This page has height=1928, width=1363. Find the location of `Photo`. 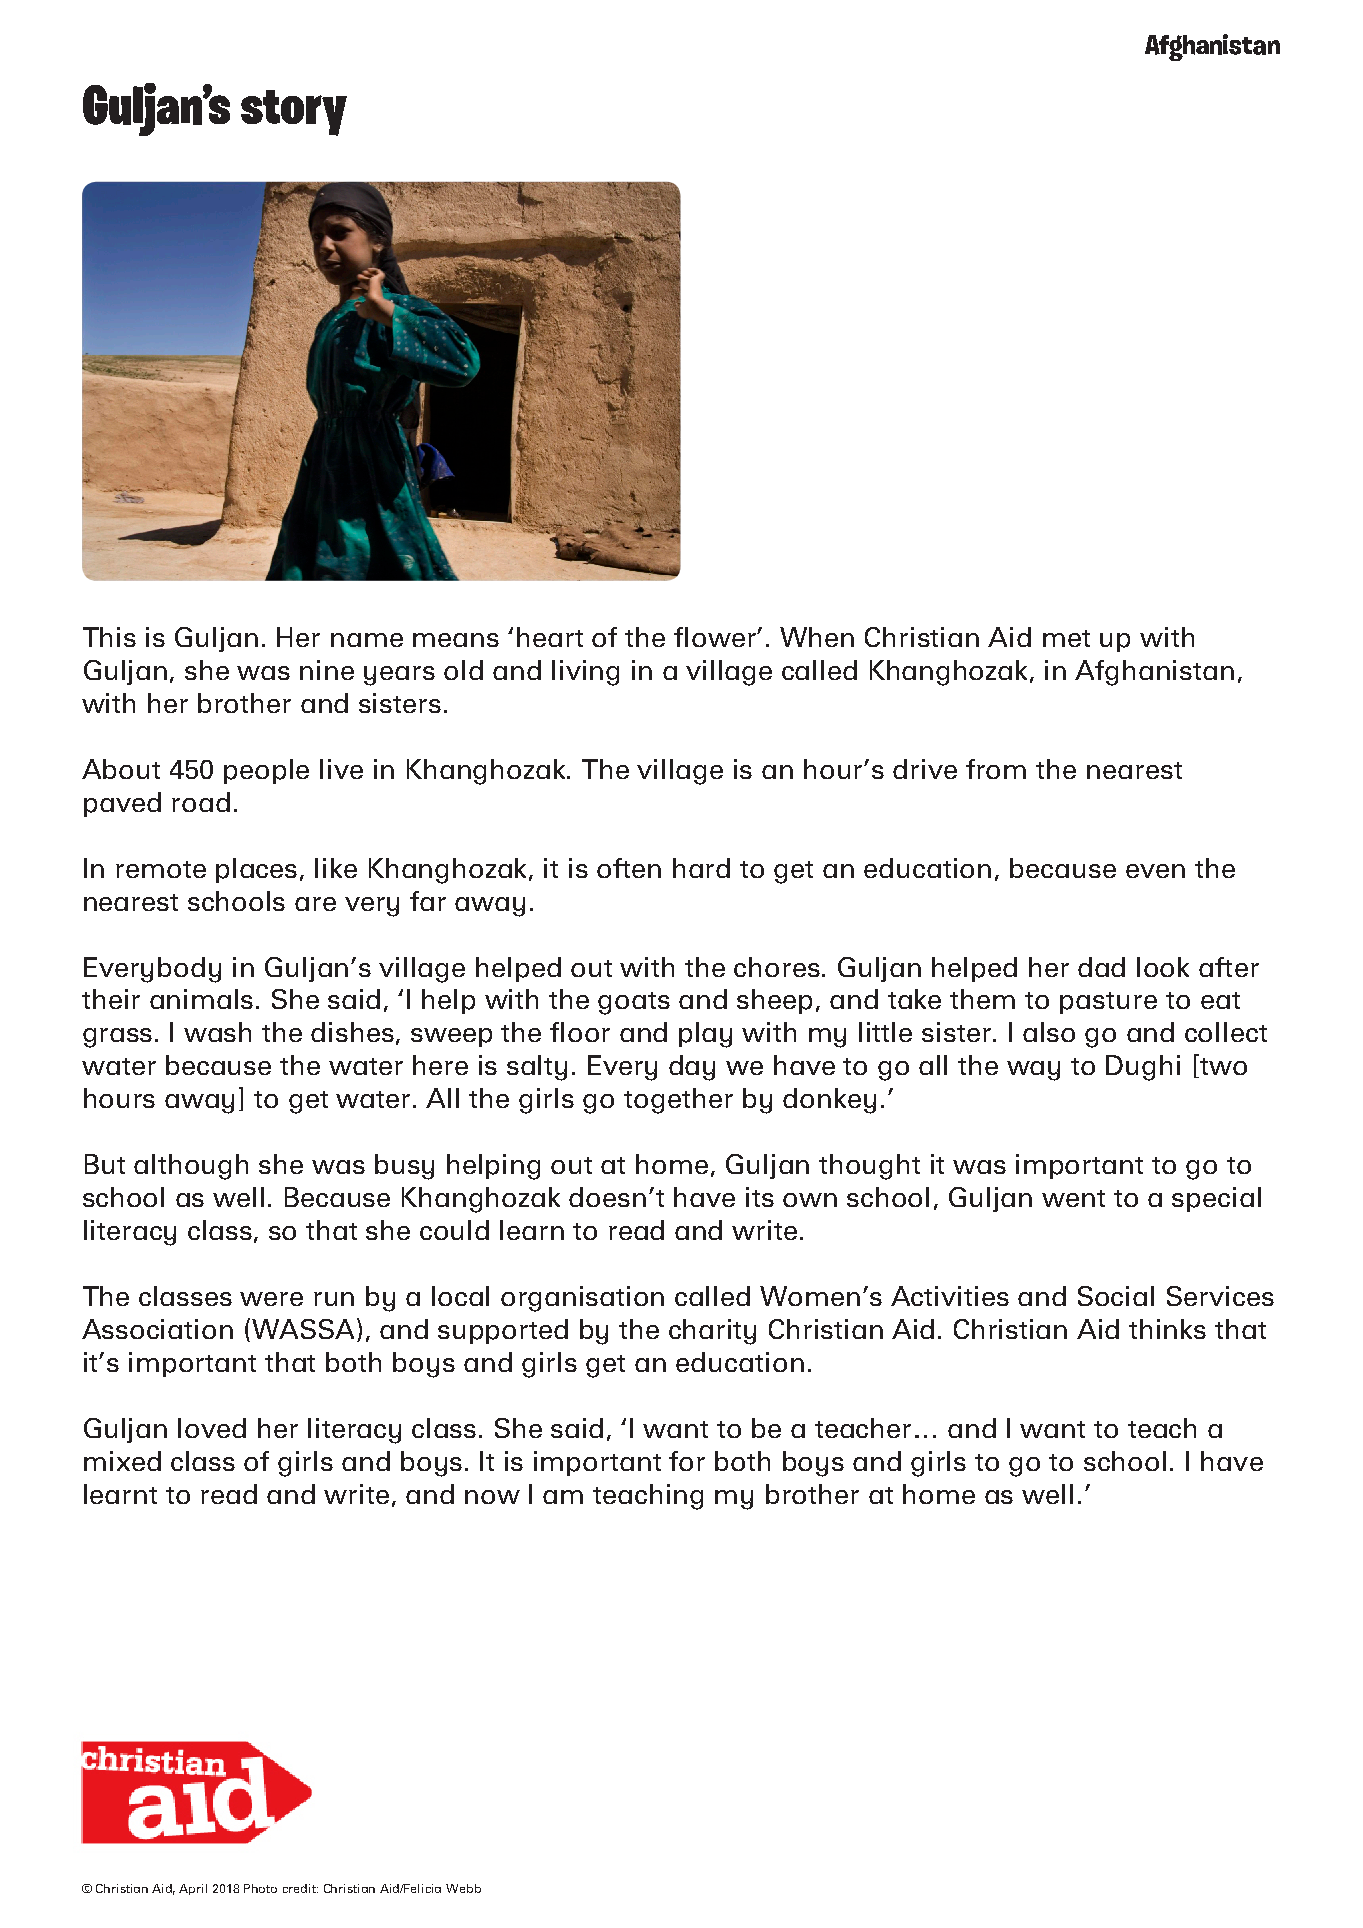

Photo is located at coordinates (260, 1888).
